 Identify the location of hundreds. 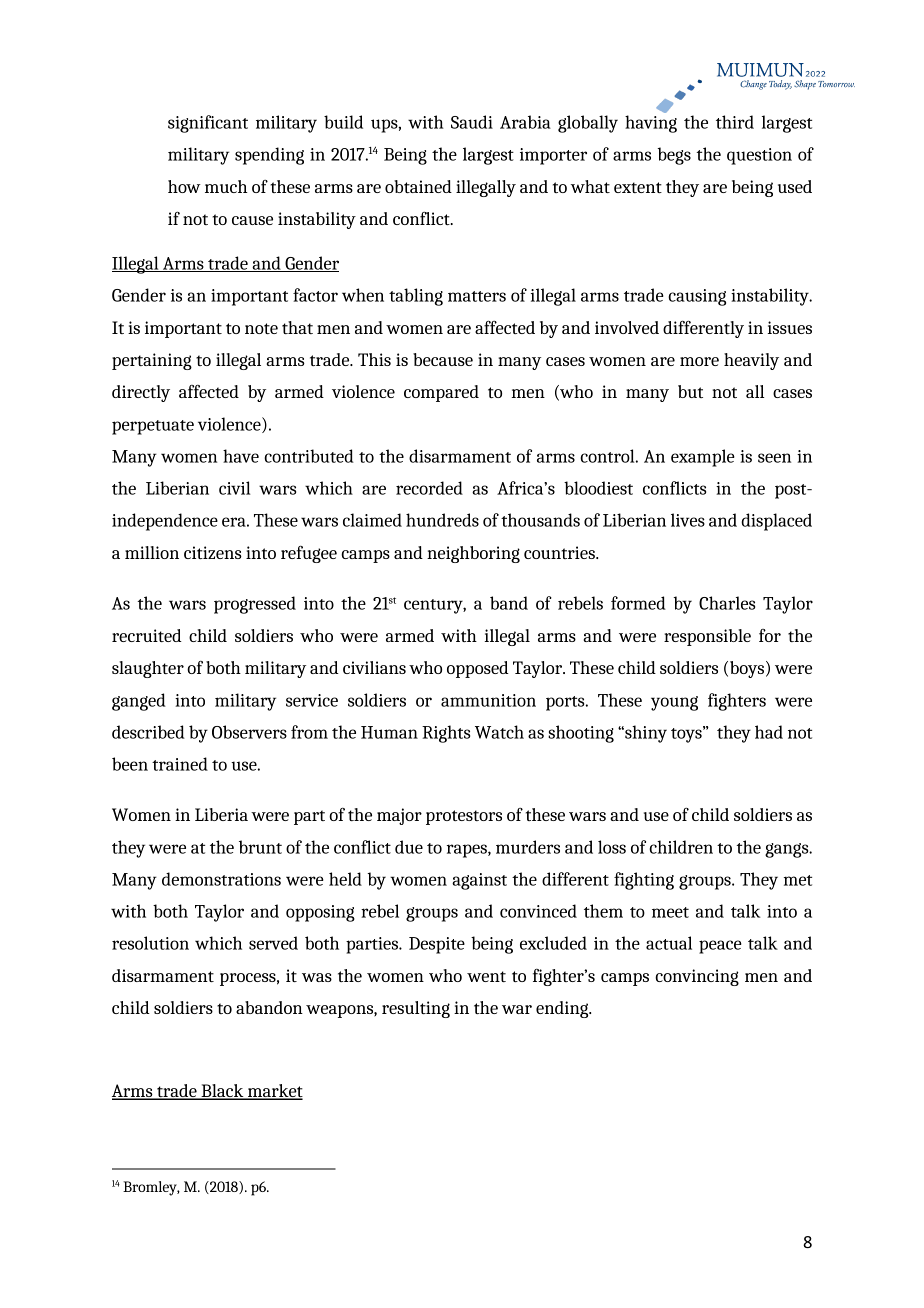
(442, 520).
